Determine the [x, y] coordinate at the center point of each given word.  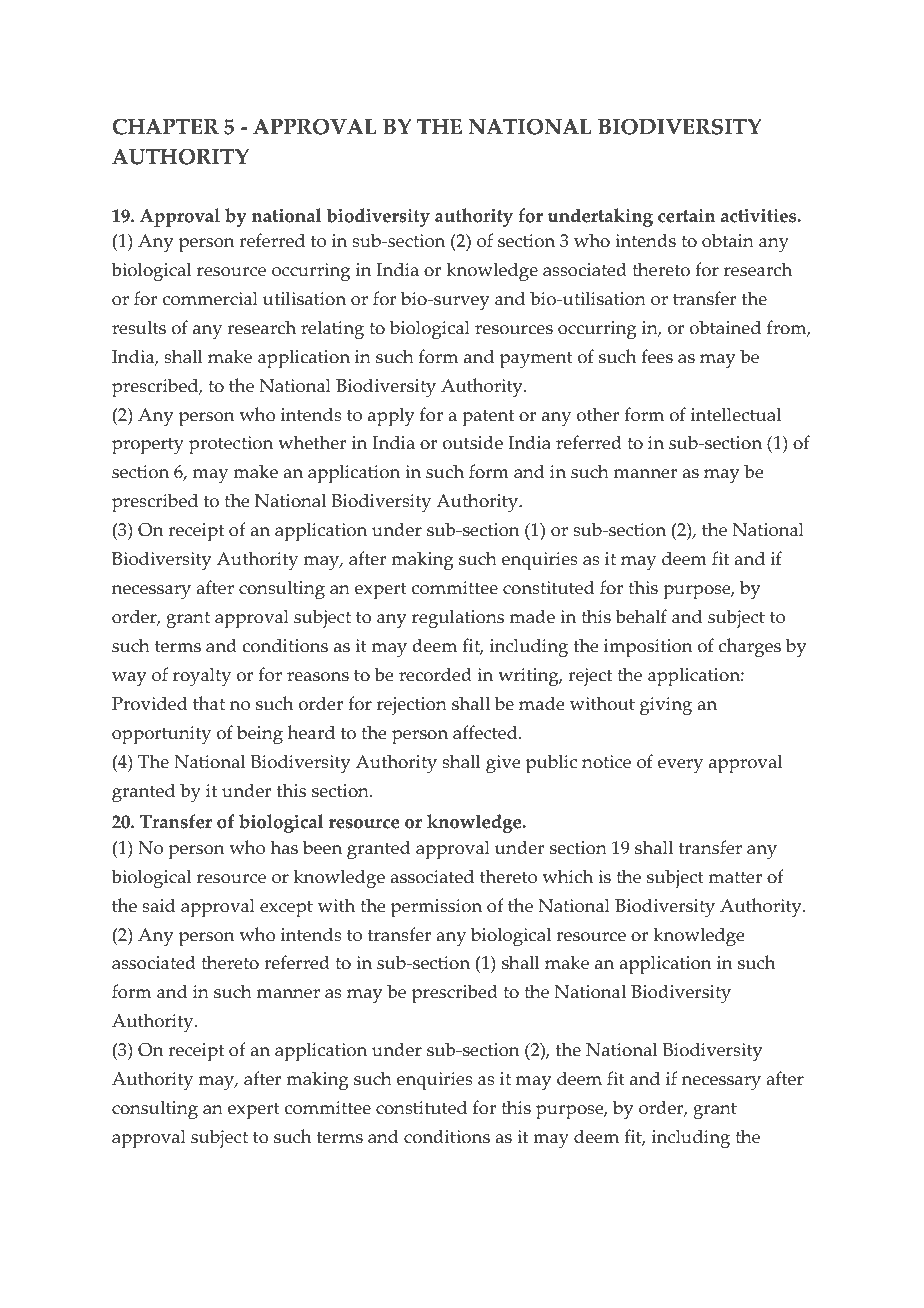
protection [231, 445]
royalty [202, 677]
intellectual [736, 414]
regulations [458, 619]
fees [657, 356]
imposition [648, 648]
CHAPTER [165, 127]
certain [686, 215]
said [159, 905]
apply [391, 417]
